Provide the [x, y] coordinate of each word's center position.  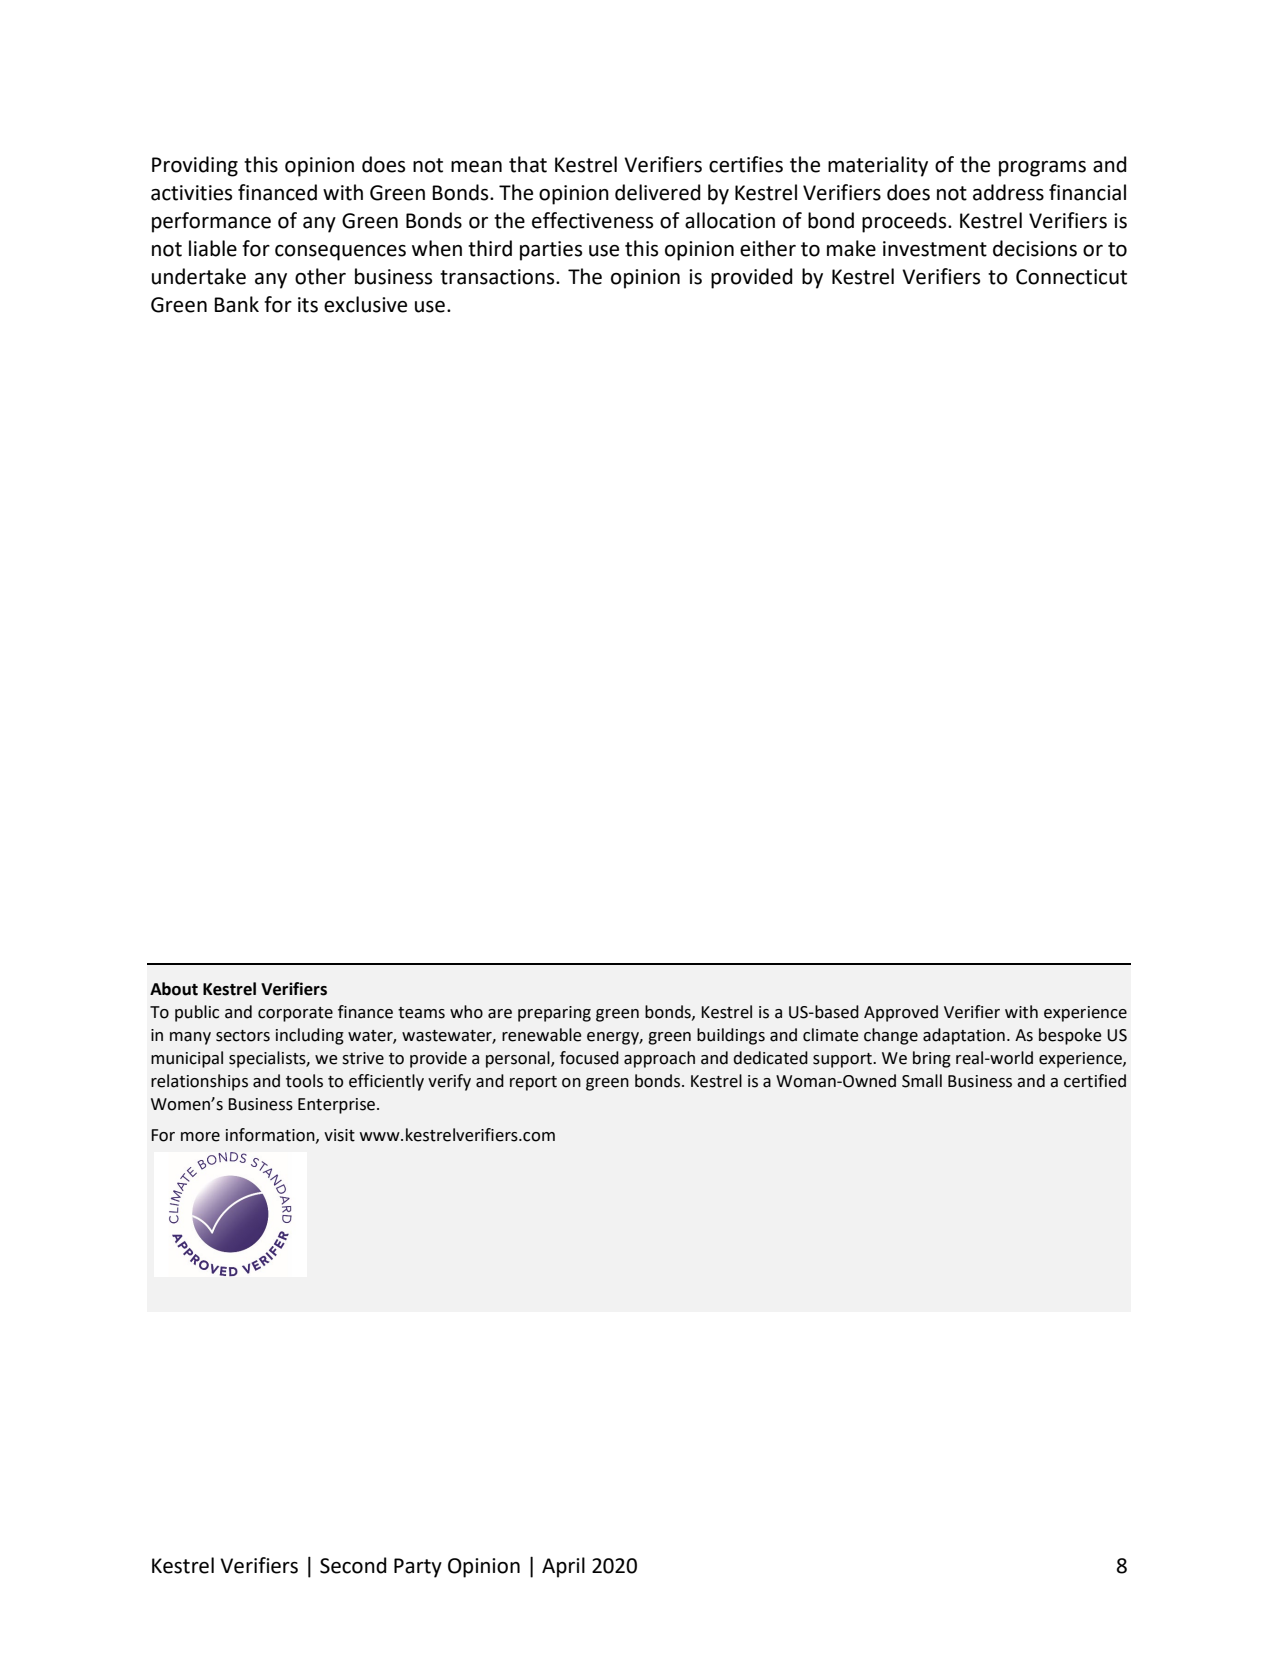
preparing [554, 1014]
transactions [498, 277]
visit [339, 1135]
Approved [901, 1013]
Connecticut [1071, 277]
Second [353, 1565]
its [308, 305]
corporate [295, 1014]
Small [922, 1081]
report [533, 1083]
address [1008, 192]
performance [211, 222]
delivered [658, 192]
